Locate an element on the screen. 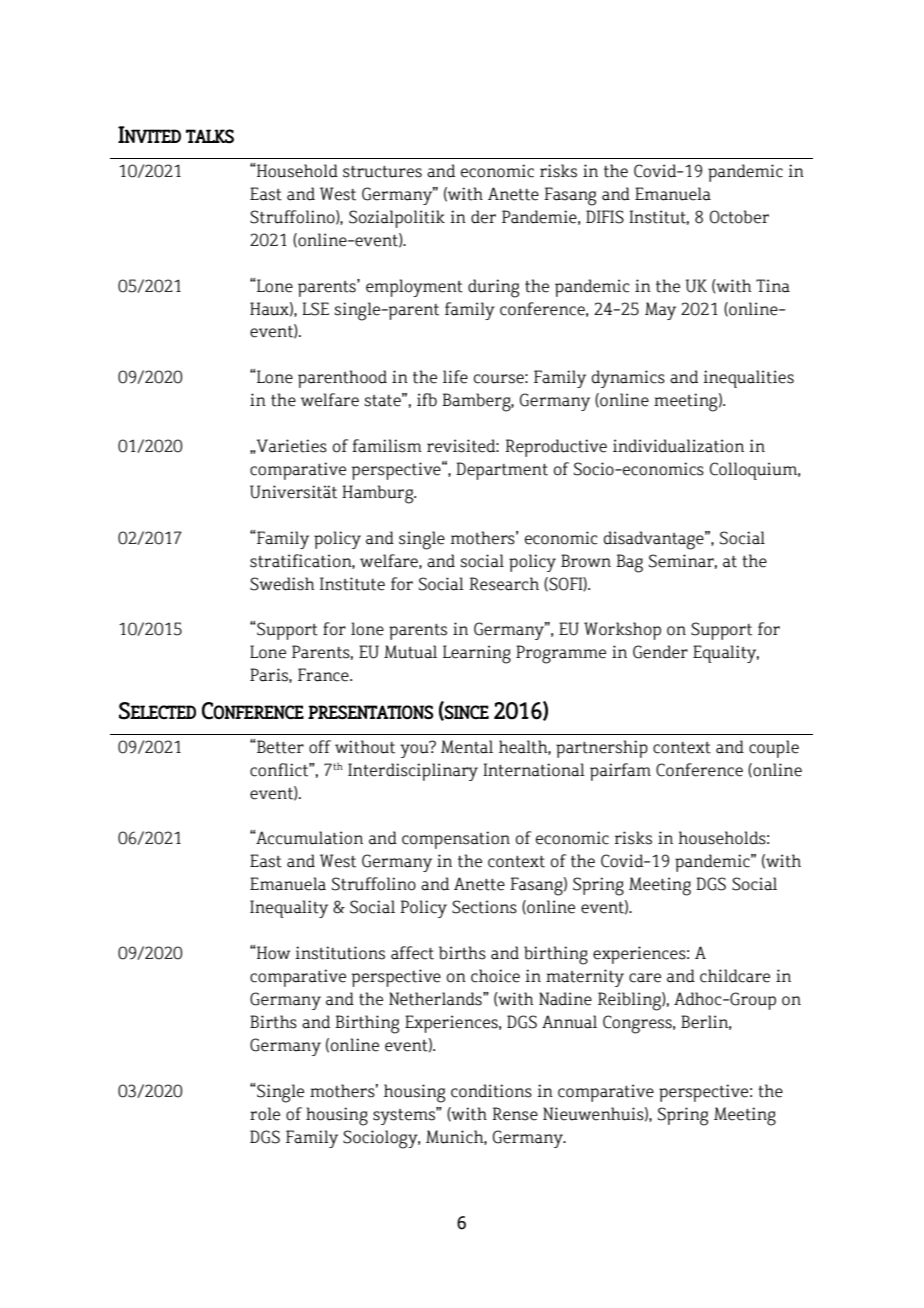 This screenshot has height=1308, width=924. conditions is located at coordinates (491, 1091).
